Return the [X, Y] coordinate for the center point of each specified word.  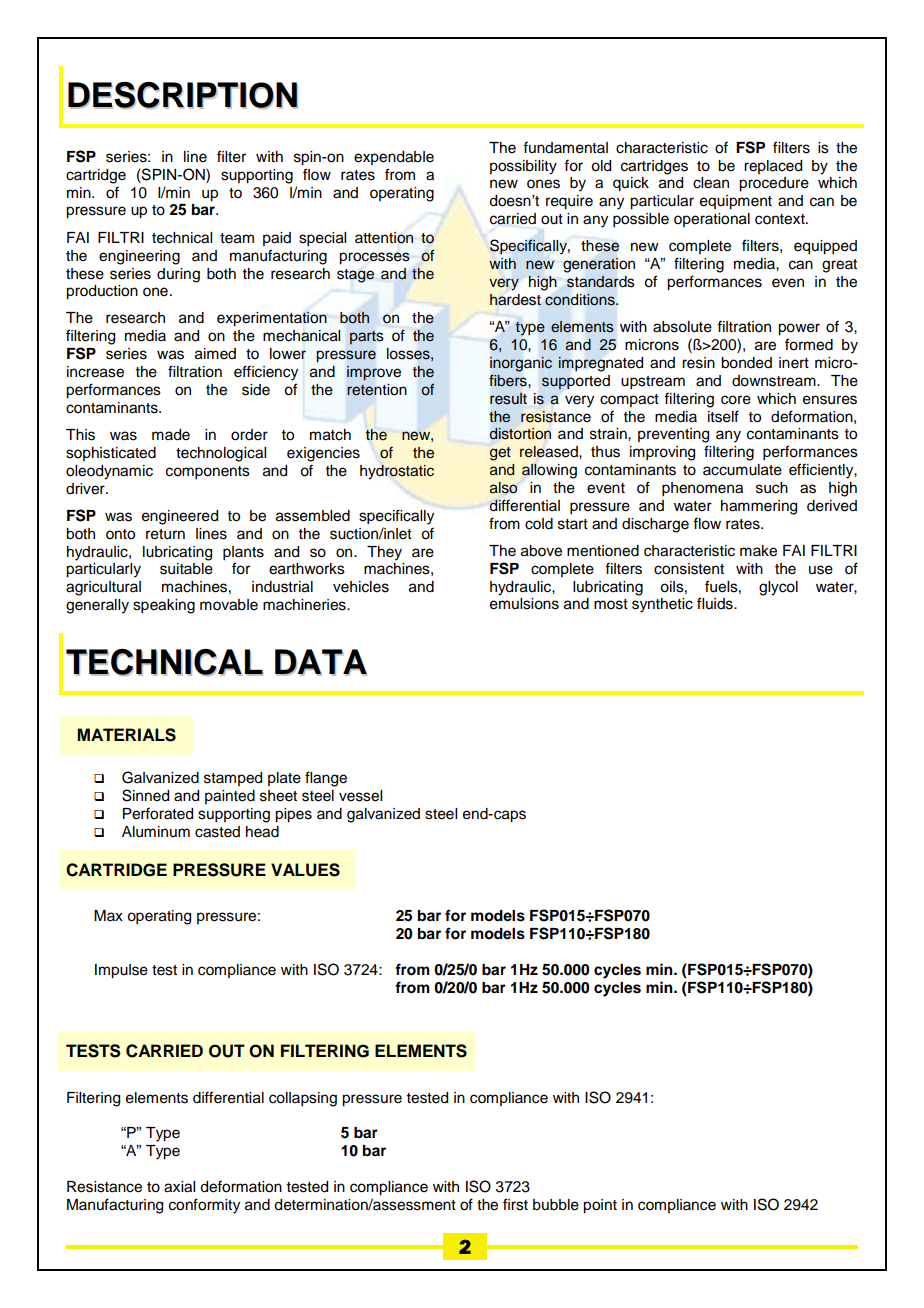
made [171, 435]
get [500, 454]
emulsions [524, 604]
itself [723, 416]
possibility [523, 167]
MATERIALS [126, 735]
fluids [716, 603]
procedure [774, 184]
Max [108, 915]
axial [179, 1187]
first [515, 1204]
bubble [556, 1205]
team [237, 238]
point [600, 1206]
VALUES [305, 870]
